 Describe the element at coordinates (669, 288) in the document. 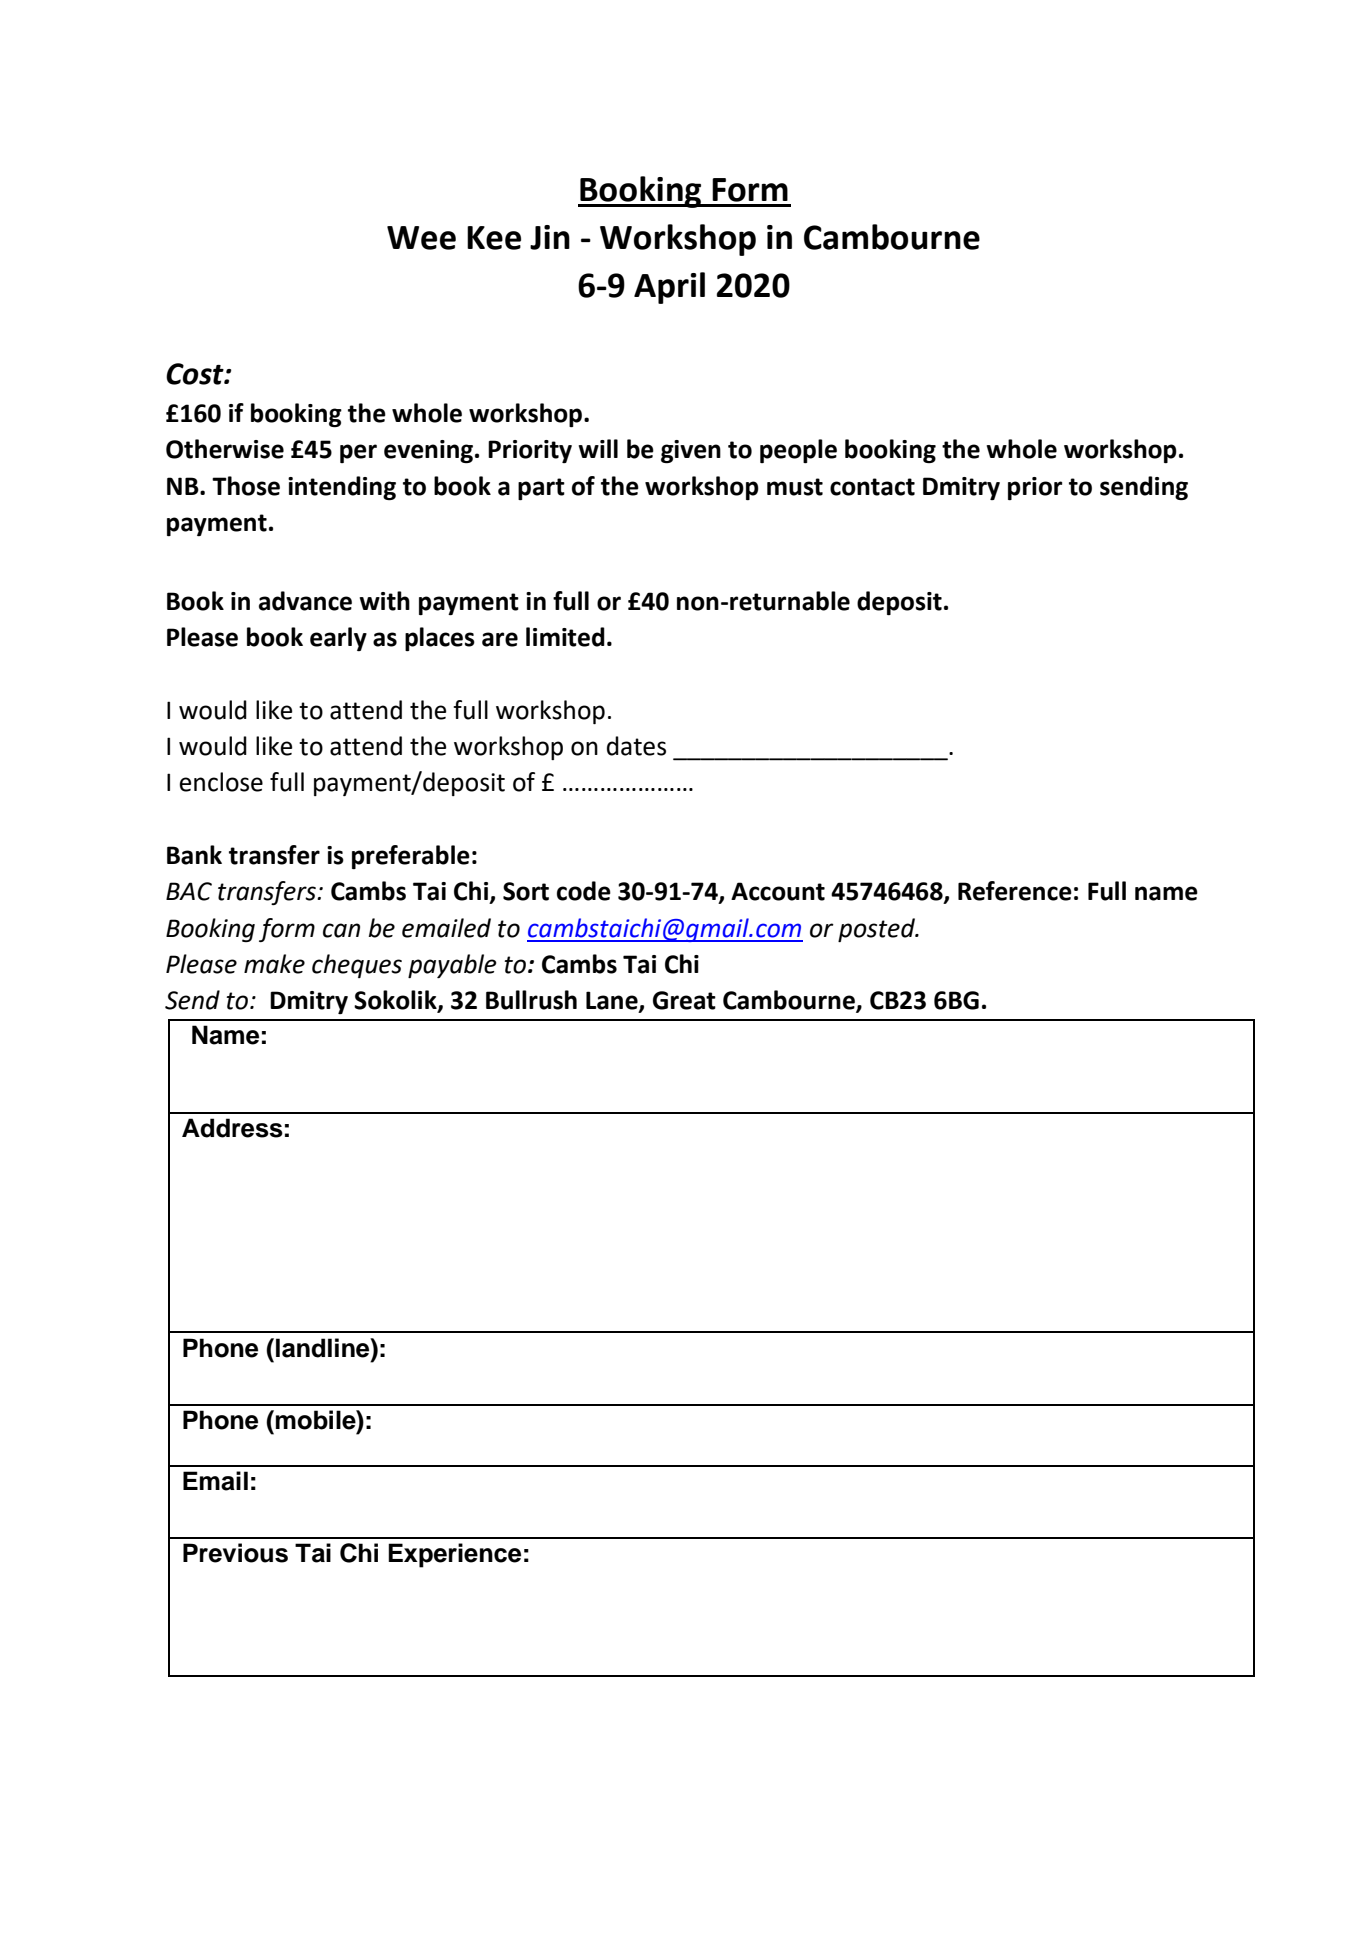

I see `April` at that location.
